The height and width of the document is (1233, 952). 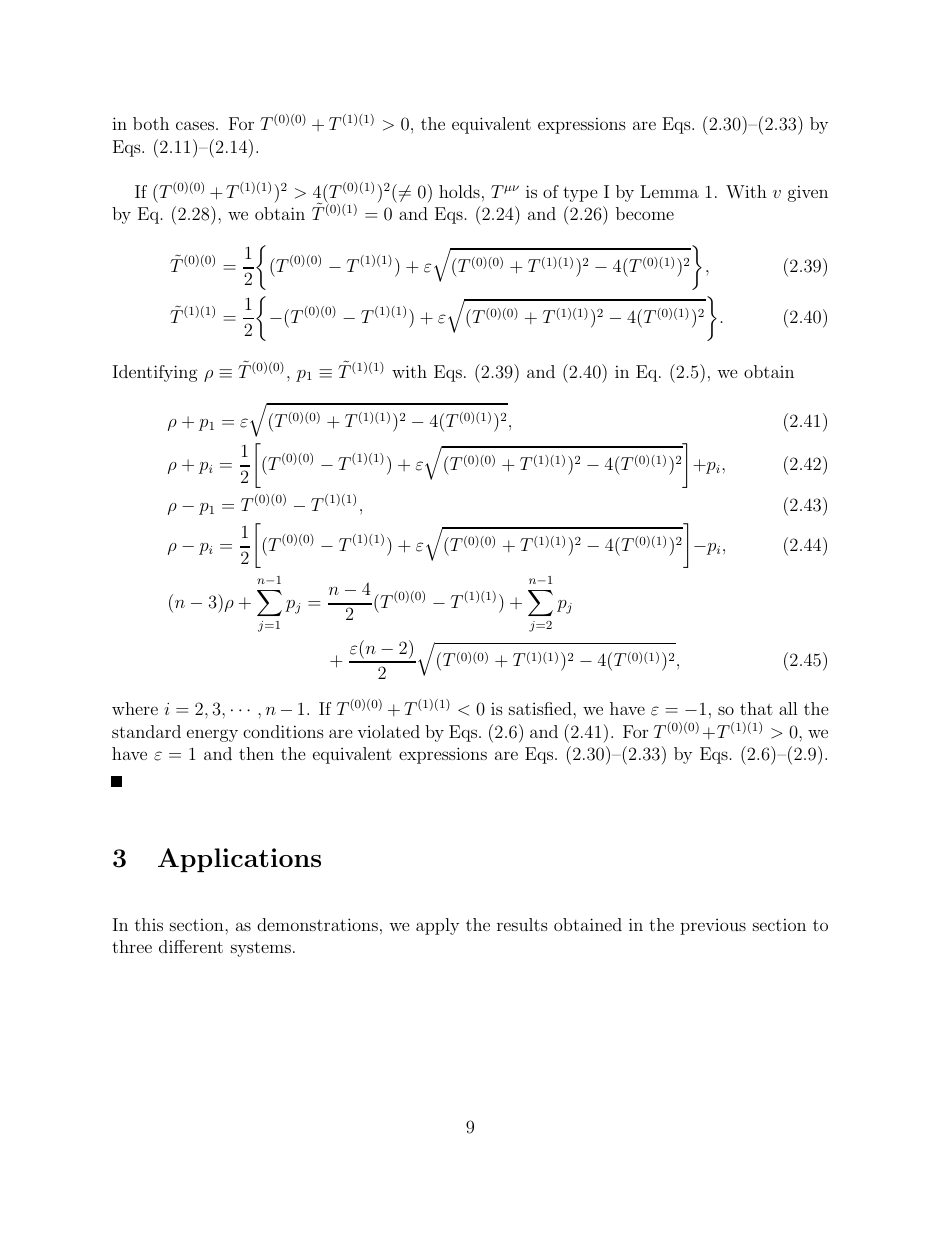 I want to click on then, so click(x=256, y=753).
